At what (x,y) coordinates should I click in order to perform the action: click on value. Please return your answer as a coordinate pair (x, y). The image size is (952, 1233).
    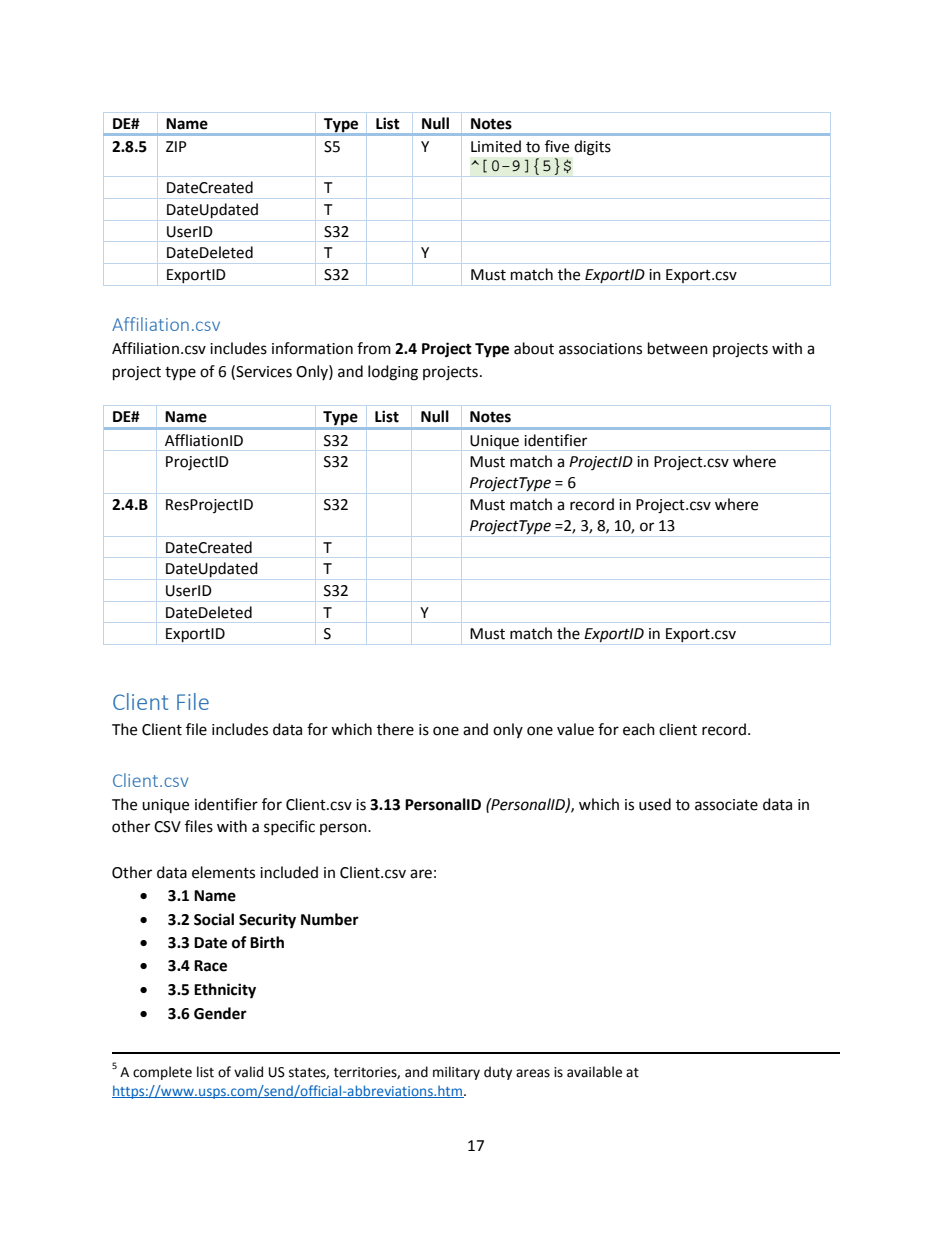
    Looking at the image, I should click on (575, 729).
